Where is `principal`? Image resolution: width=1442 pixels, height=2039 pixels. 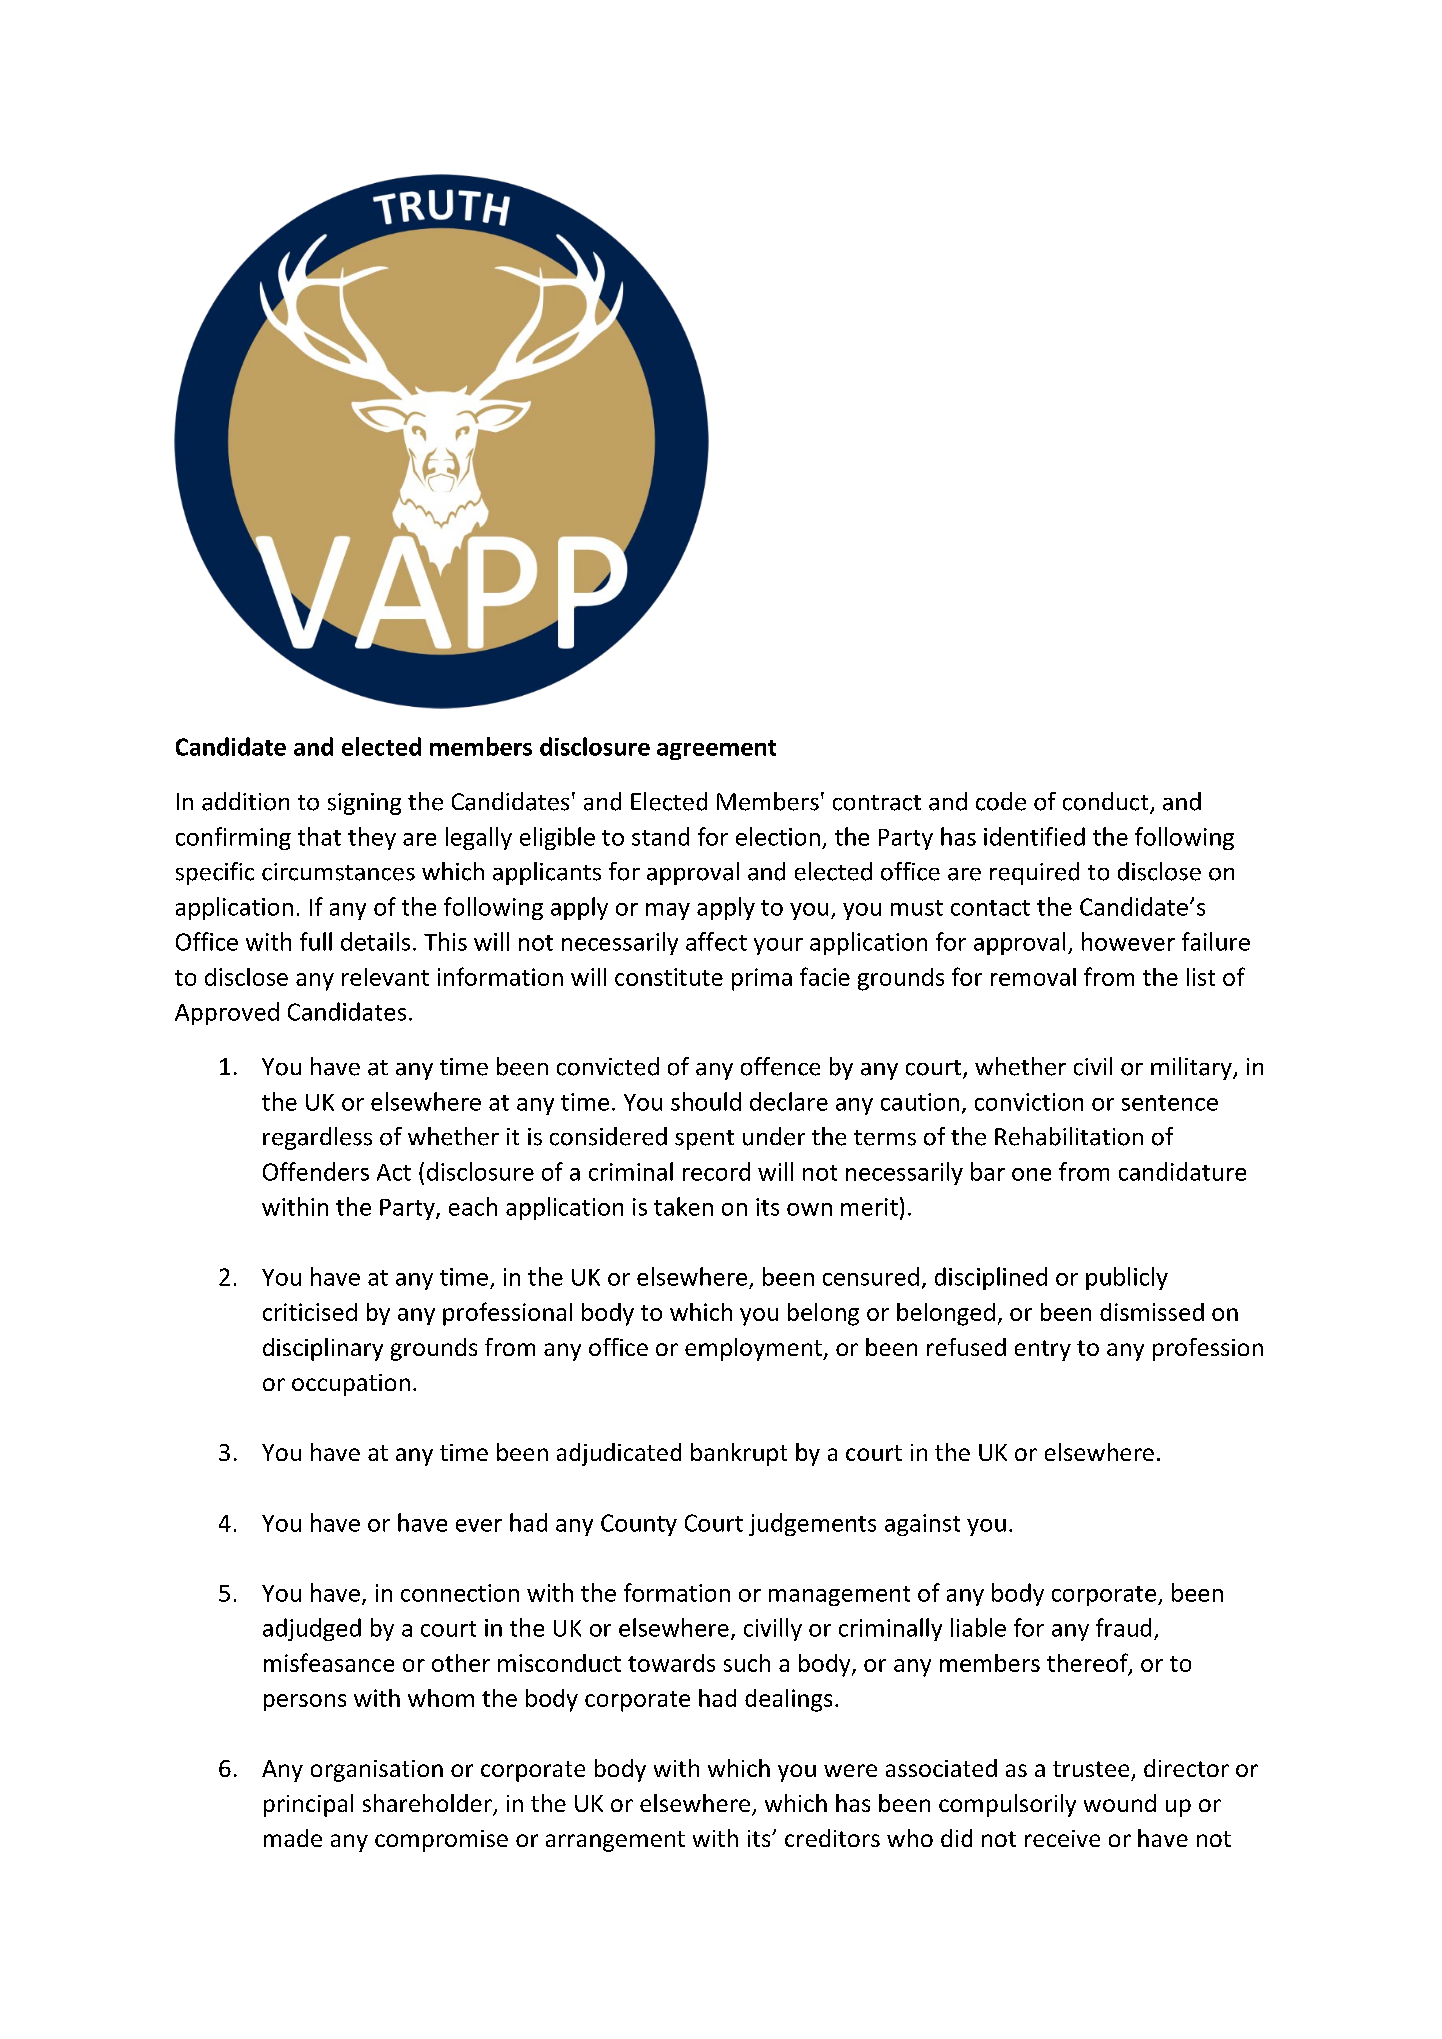 principal is located at coordinates (308, 1805).
